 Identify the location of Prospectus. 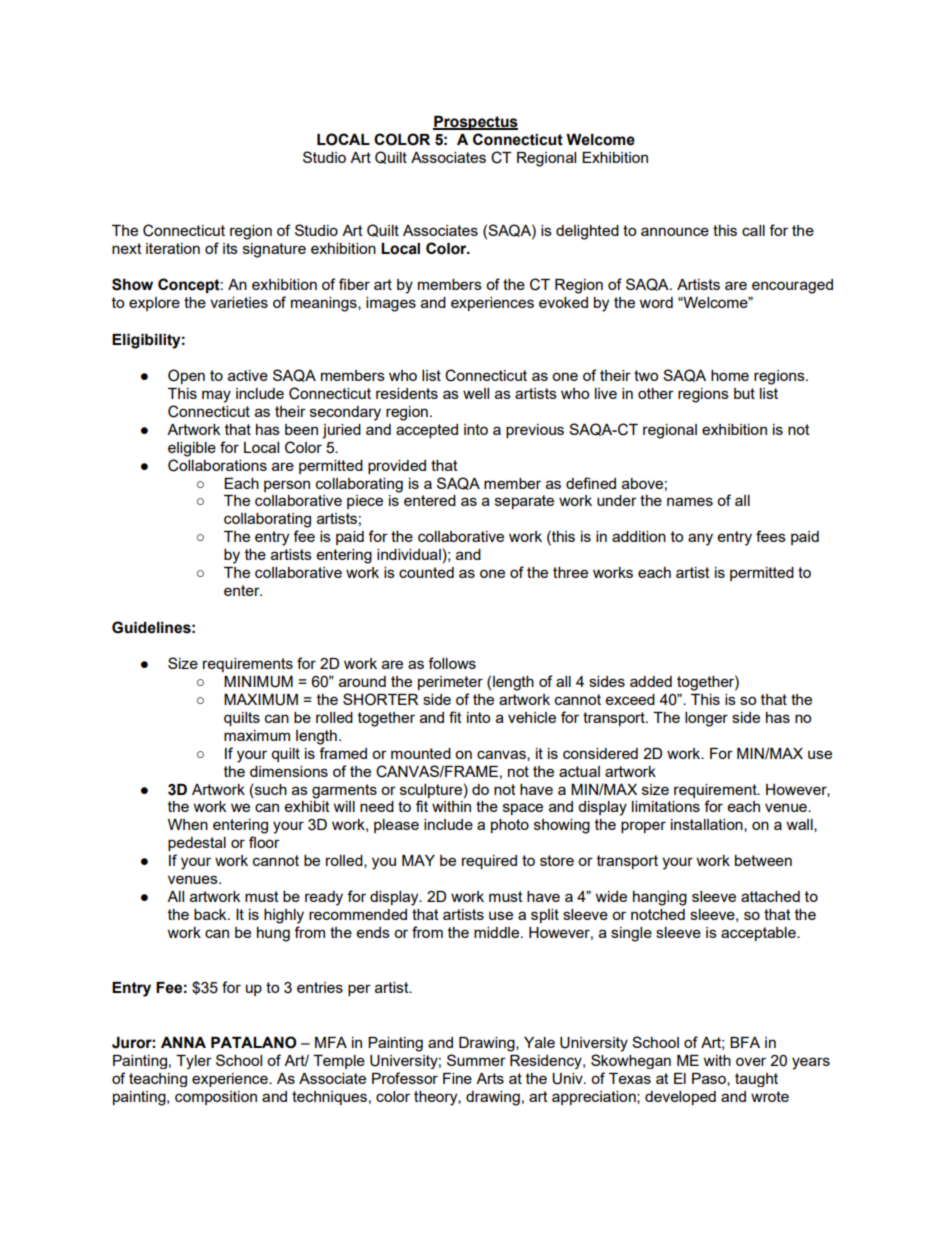
(475, 123).
